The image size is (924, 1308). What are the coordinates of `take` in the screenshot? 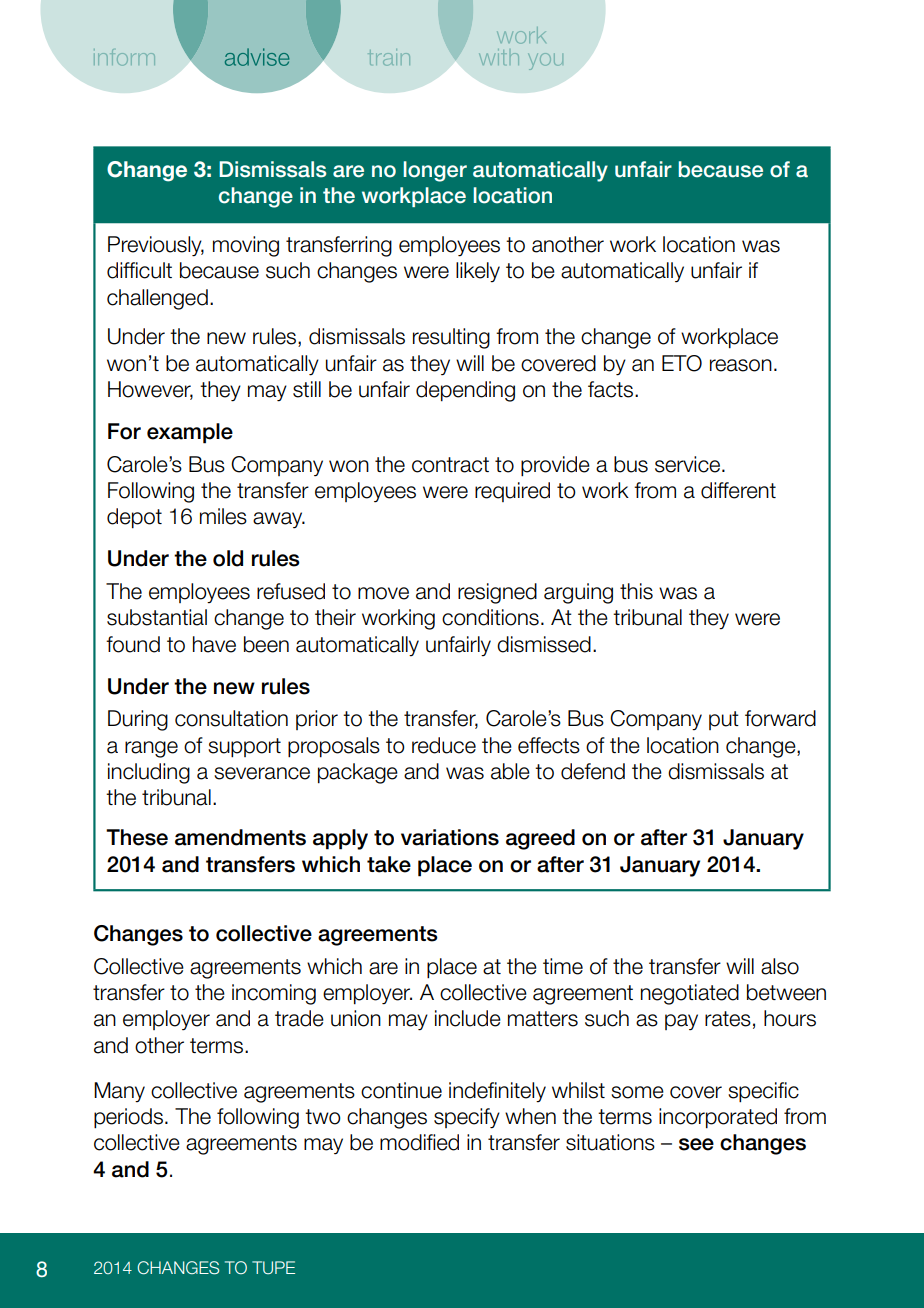 It's located at (389, 864).
